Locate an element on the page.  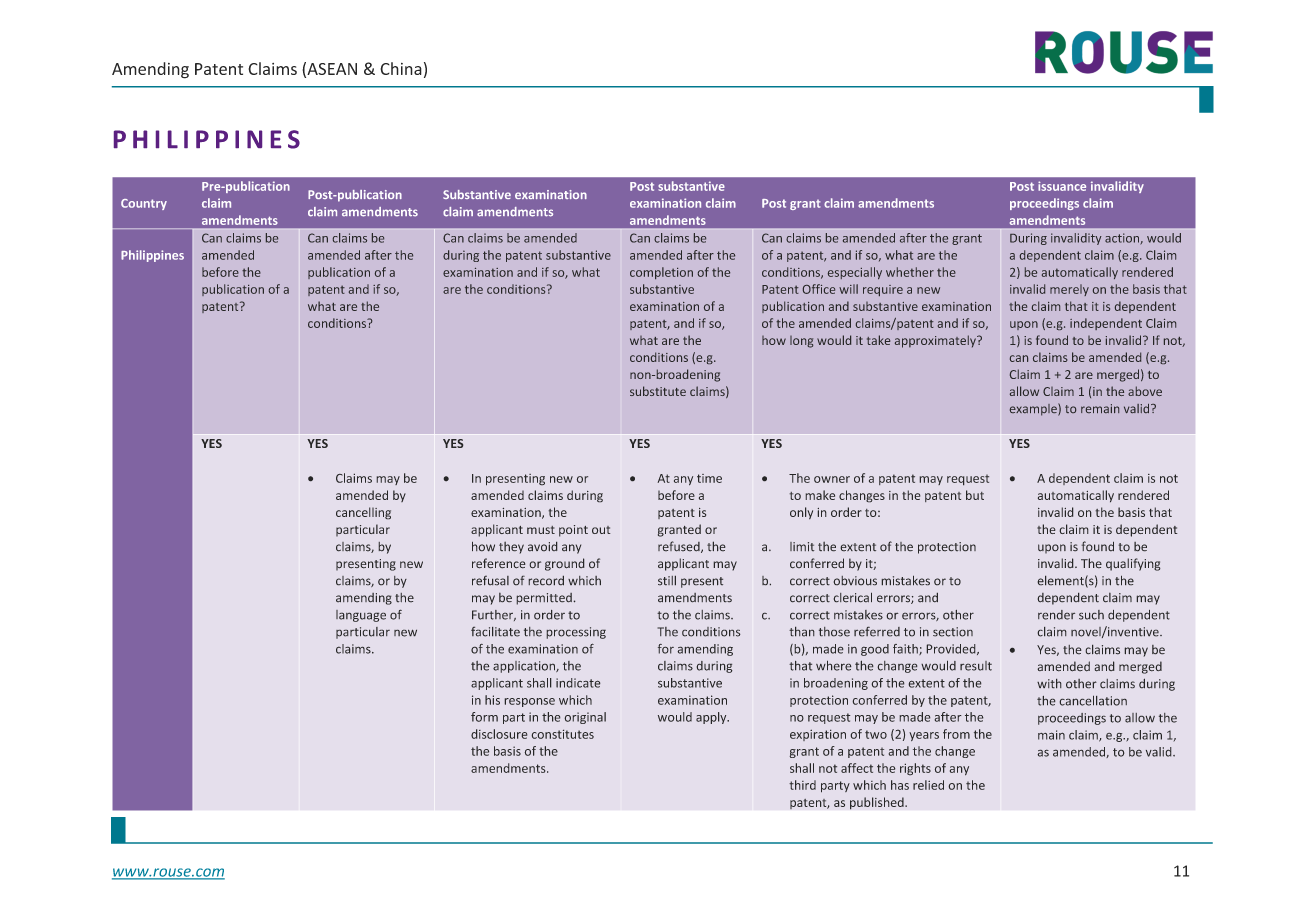
still is located at coordinates (667, 580).
